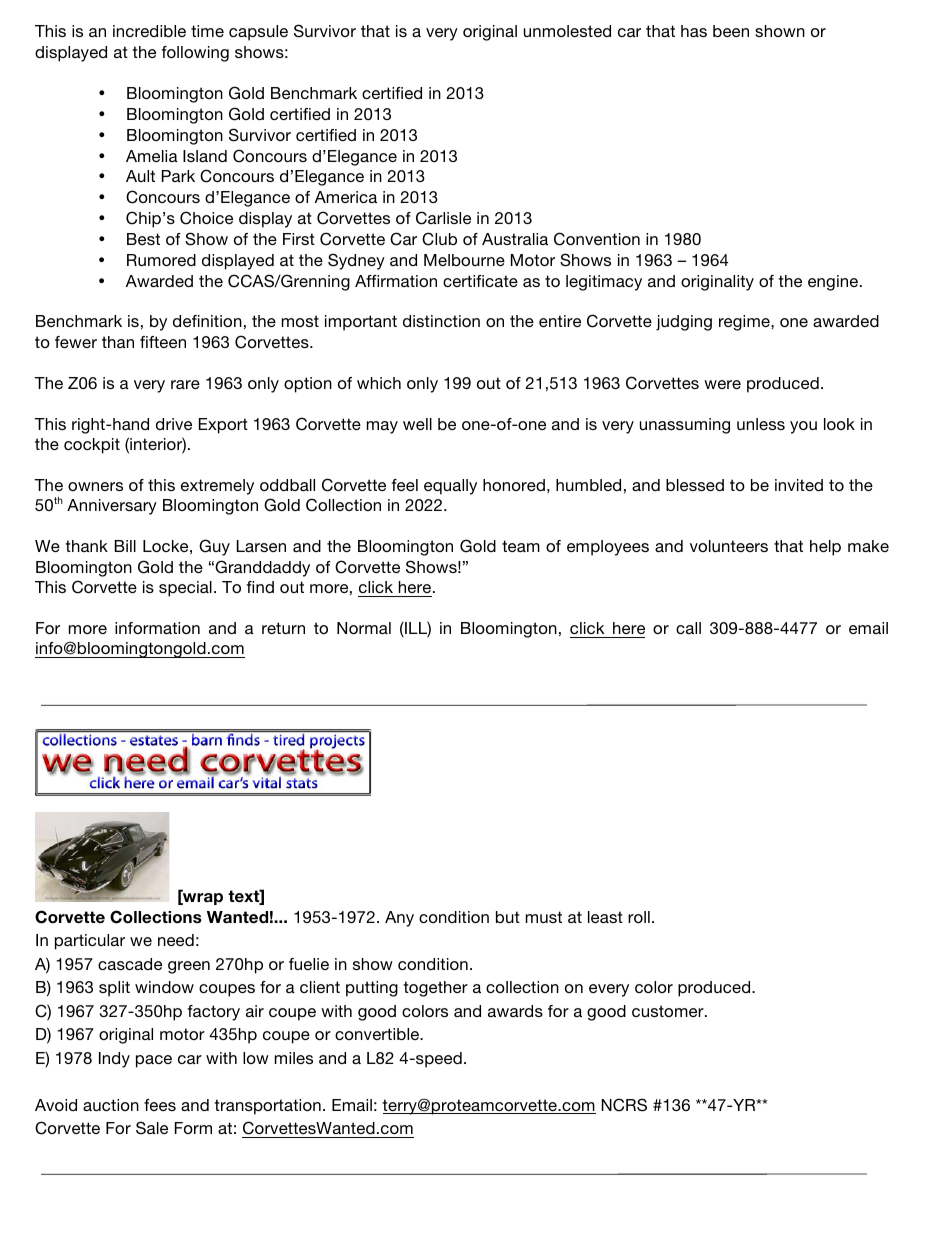 The width and height of the screenshot is (952, 1233). I want to click on need, so click(176, 940).
